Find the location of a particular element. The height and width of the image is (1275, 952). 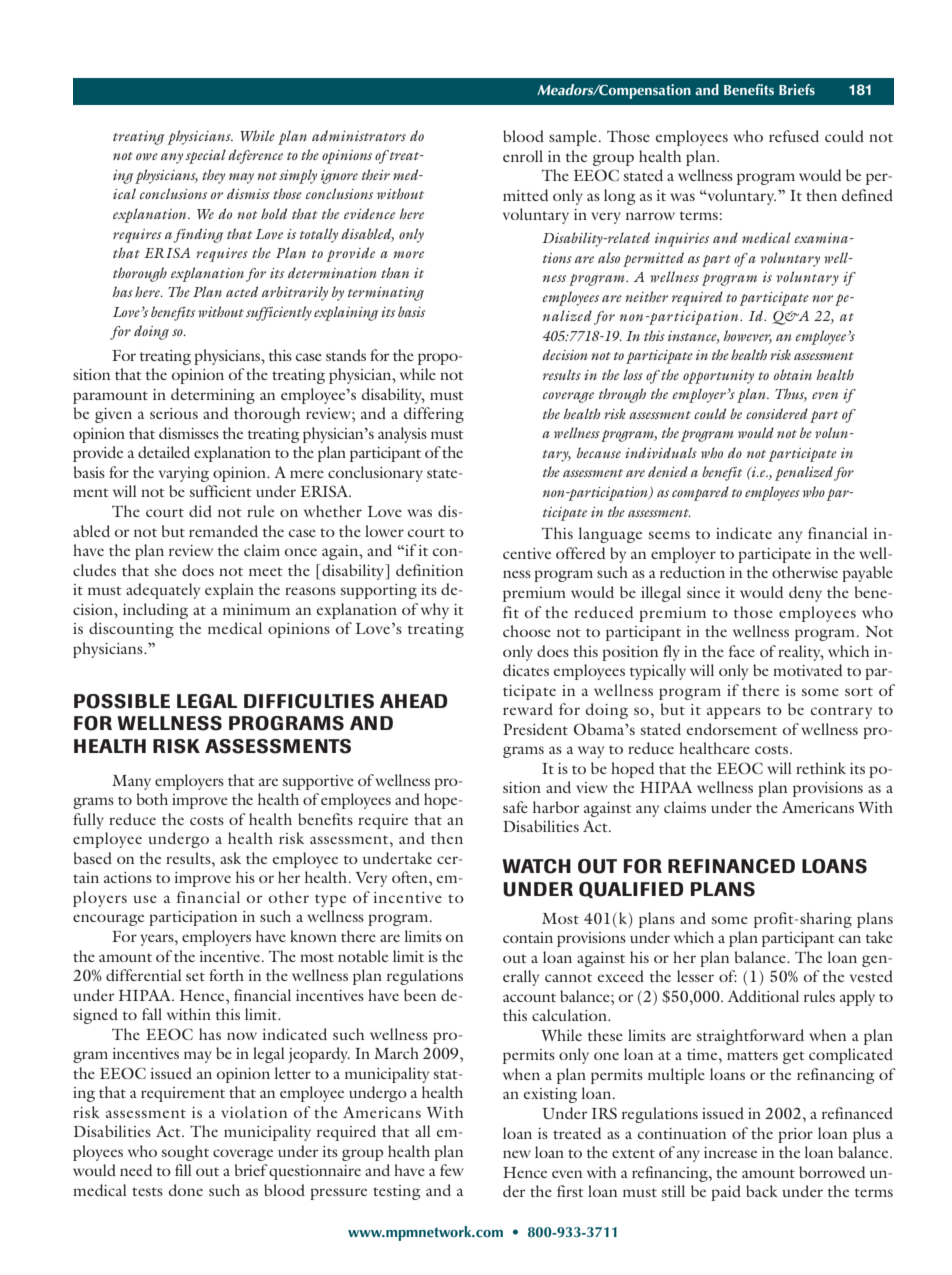

motivated is located at coordinates (808, 670).
